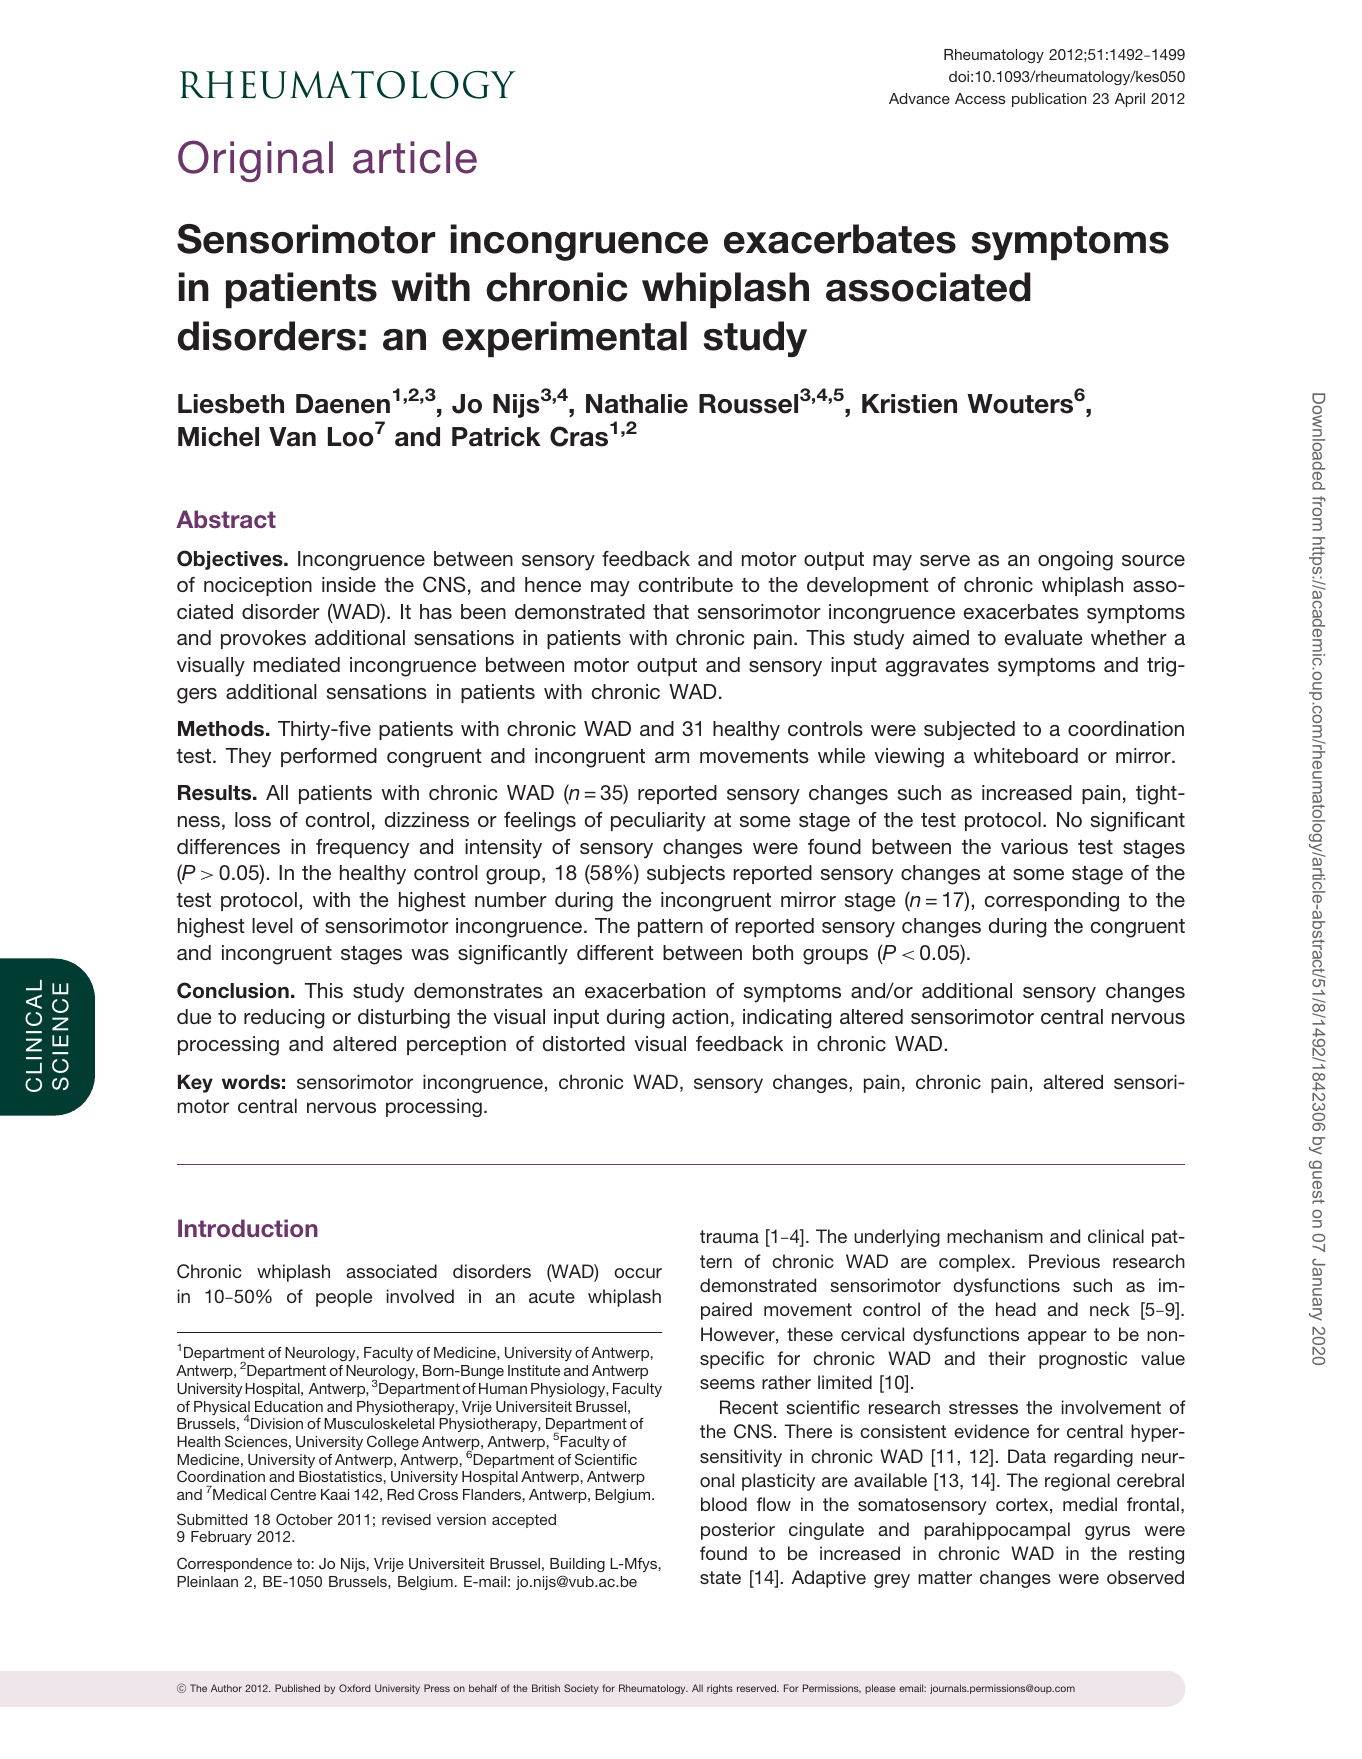 The width and height of the page is (1362, 1759). I want to click on level, so click(272, 925).
